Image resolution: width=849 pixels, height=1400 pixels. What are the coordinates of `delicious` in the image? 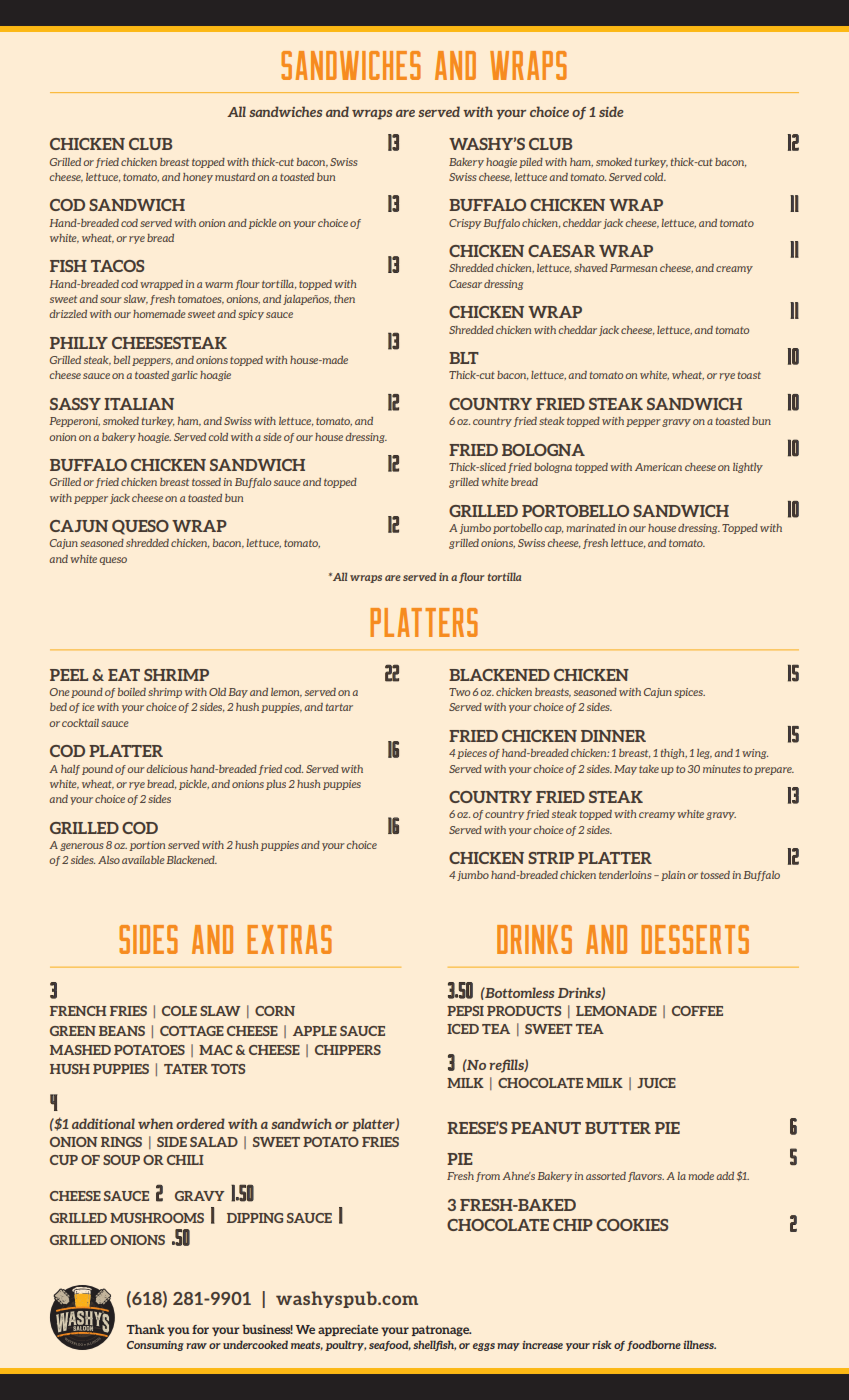 It's located at (167, 769).
